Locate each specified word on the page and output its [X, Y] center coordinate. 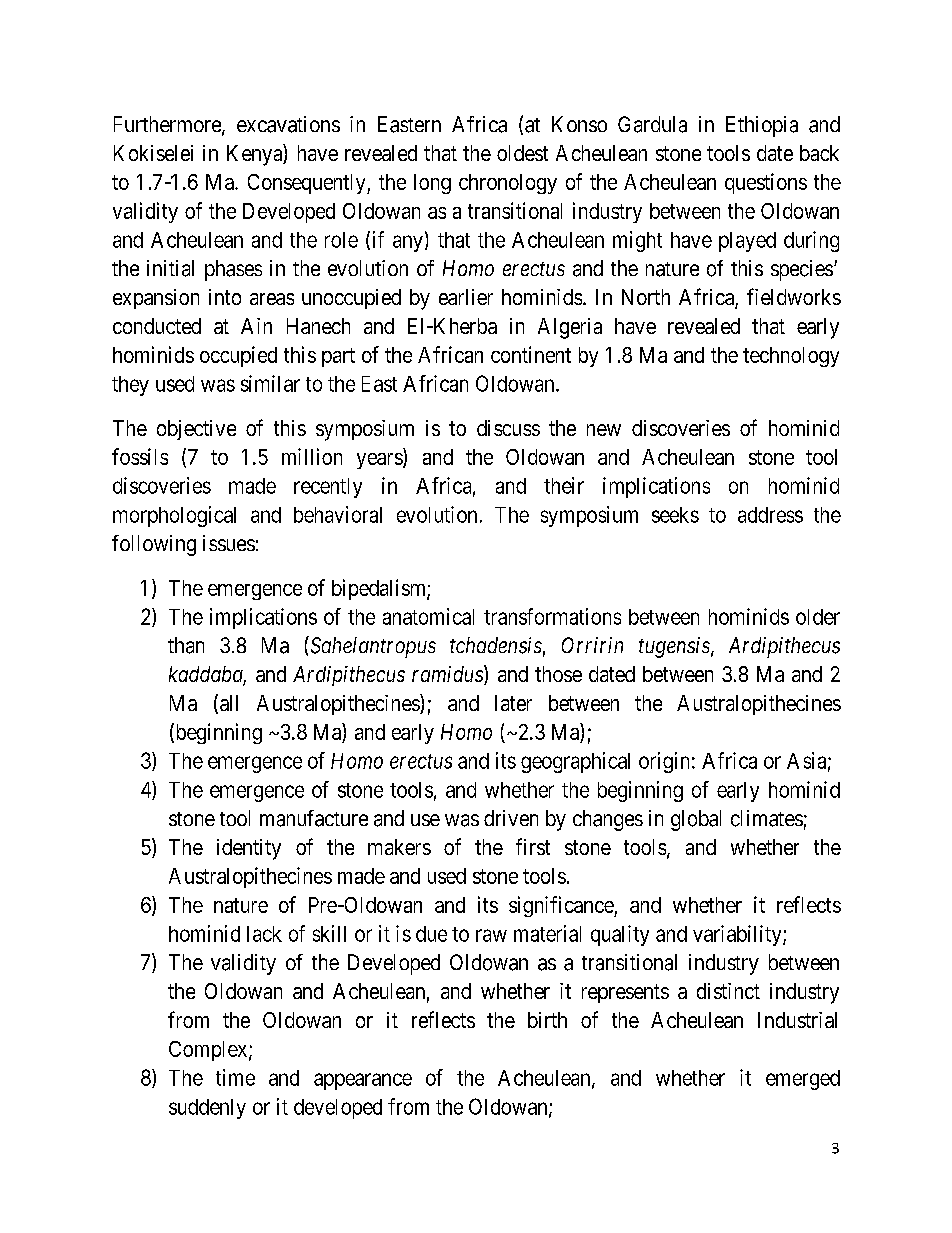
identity [249, 849]
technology [791, 357]
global [696, 820]
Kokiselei [153, 153]
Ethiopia [762, 126]
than [186, 645]
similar [270, 383]
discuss [508, 428]
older [818, 617]
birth [547, 1020]
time [235, 1077]
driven [511, 818]
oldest [522, 153]
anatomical [428, 616]
